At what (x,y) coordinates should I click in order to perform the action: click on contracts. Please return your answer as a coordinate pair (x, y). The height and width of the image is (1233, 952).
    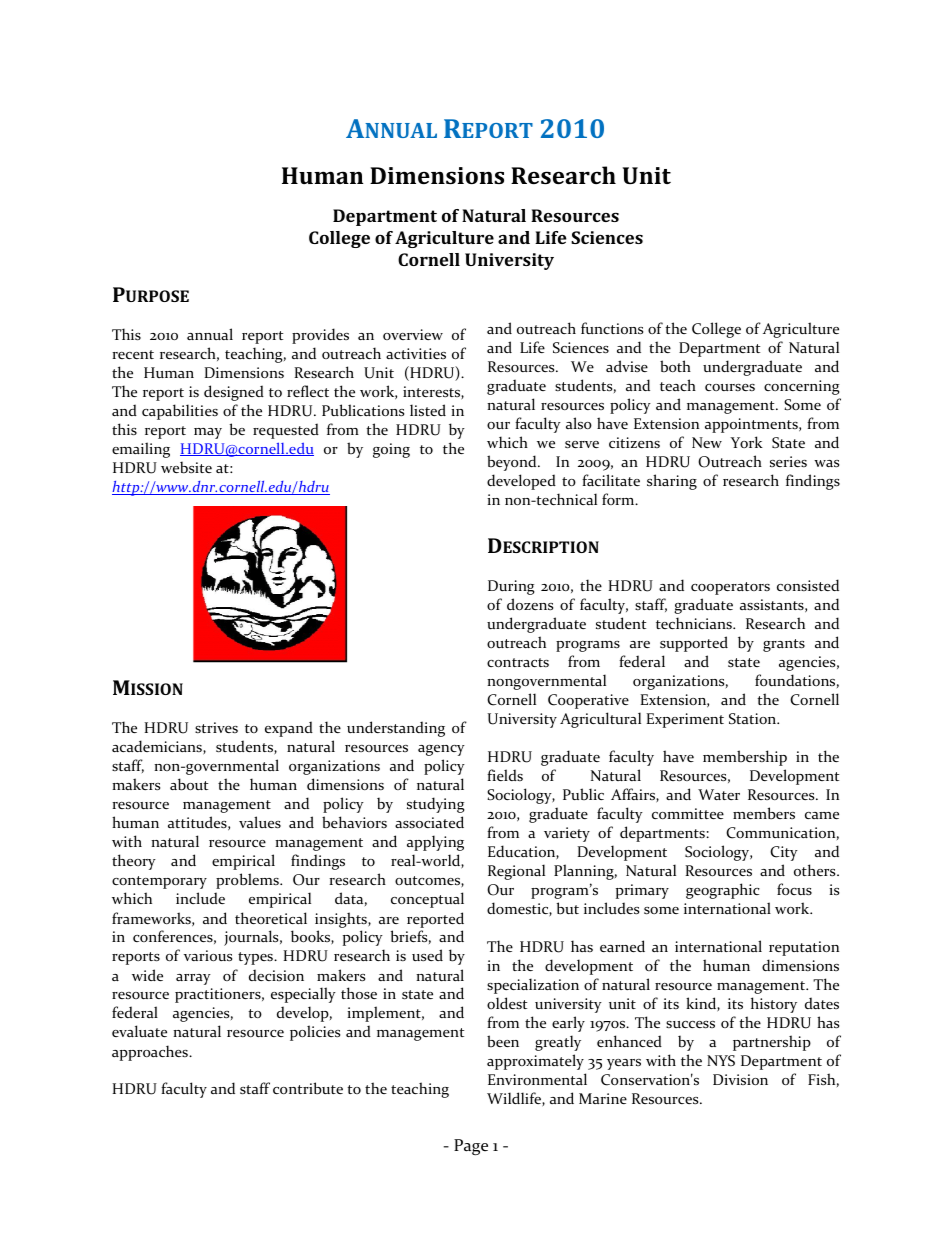
    Looking at the image, I should click on (518, 663).
